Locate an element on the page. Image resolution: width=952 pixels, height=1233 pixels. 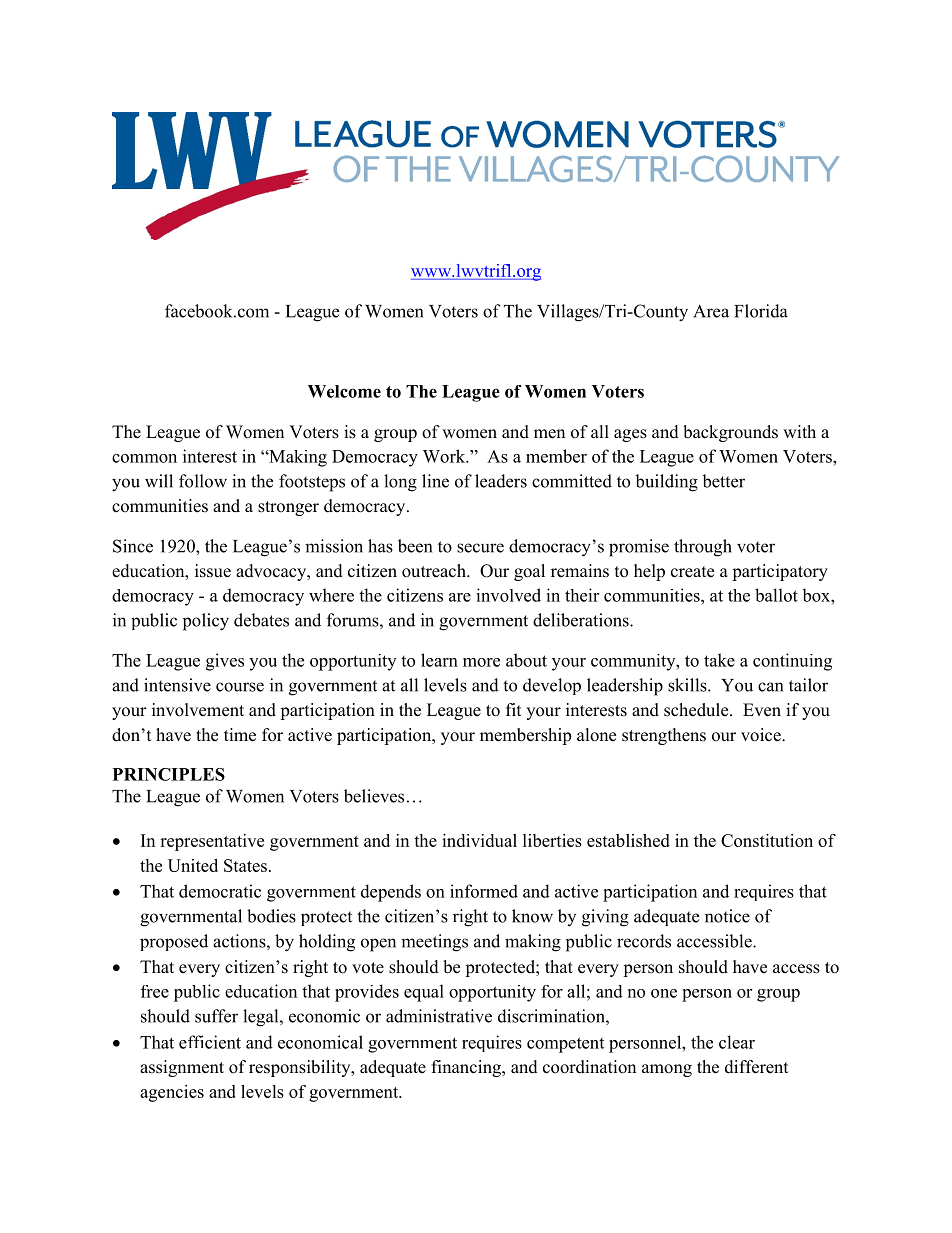
Welcome is located at coordinates (344, 391).
